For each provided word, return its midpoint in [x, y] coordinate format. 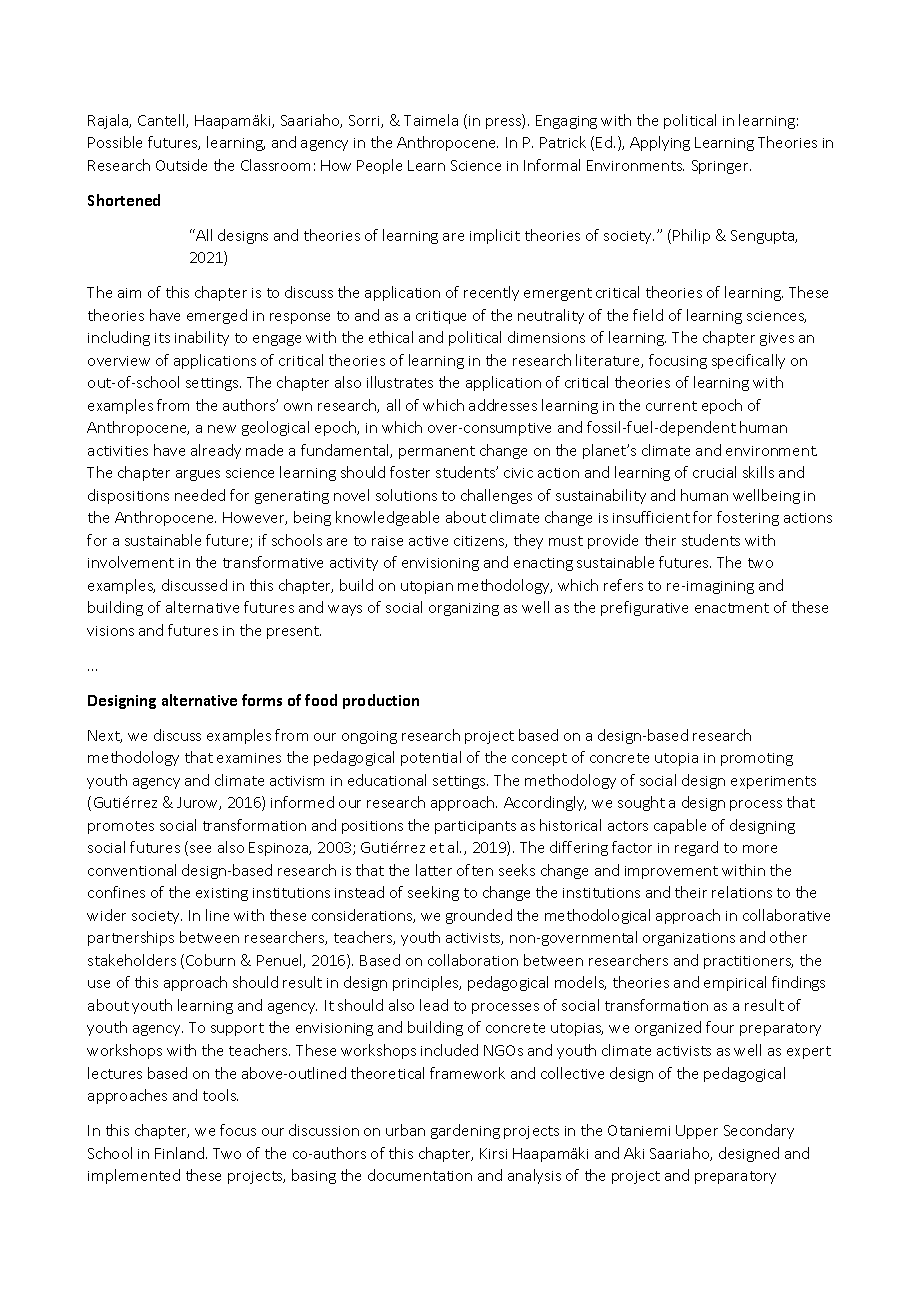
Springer [721, 167]
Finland [179, 1153]
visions [110, 631]
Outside [181, 165]
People [379, 166]
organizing [464, 609]
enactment [732, 608]
